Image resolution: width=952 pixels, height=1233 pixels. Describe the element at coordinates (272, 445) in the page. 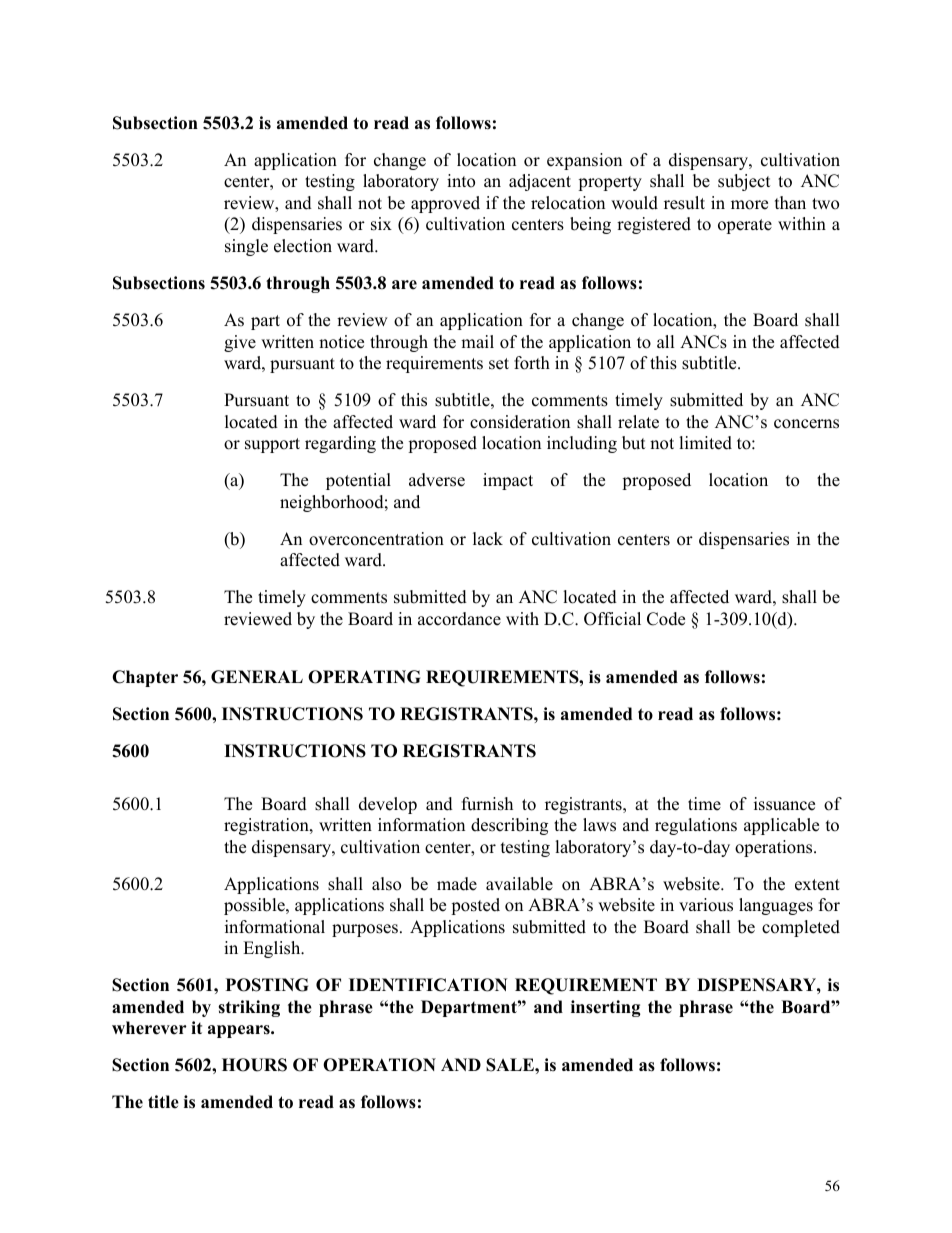

I see `support` at that location.
